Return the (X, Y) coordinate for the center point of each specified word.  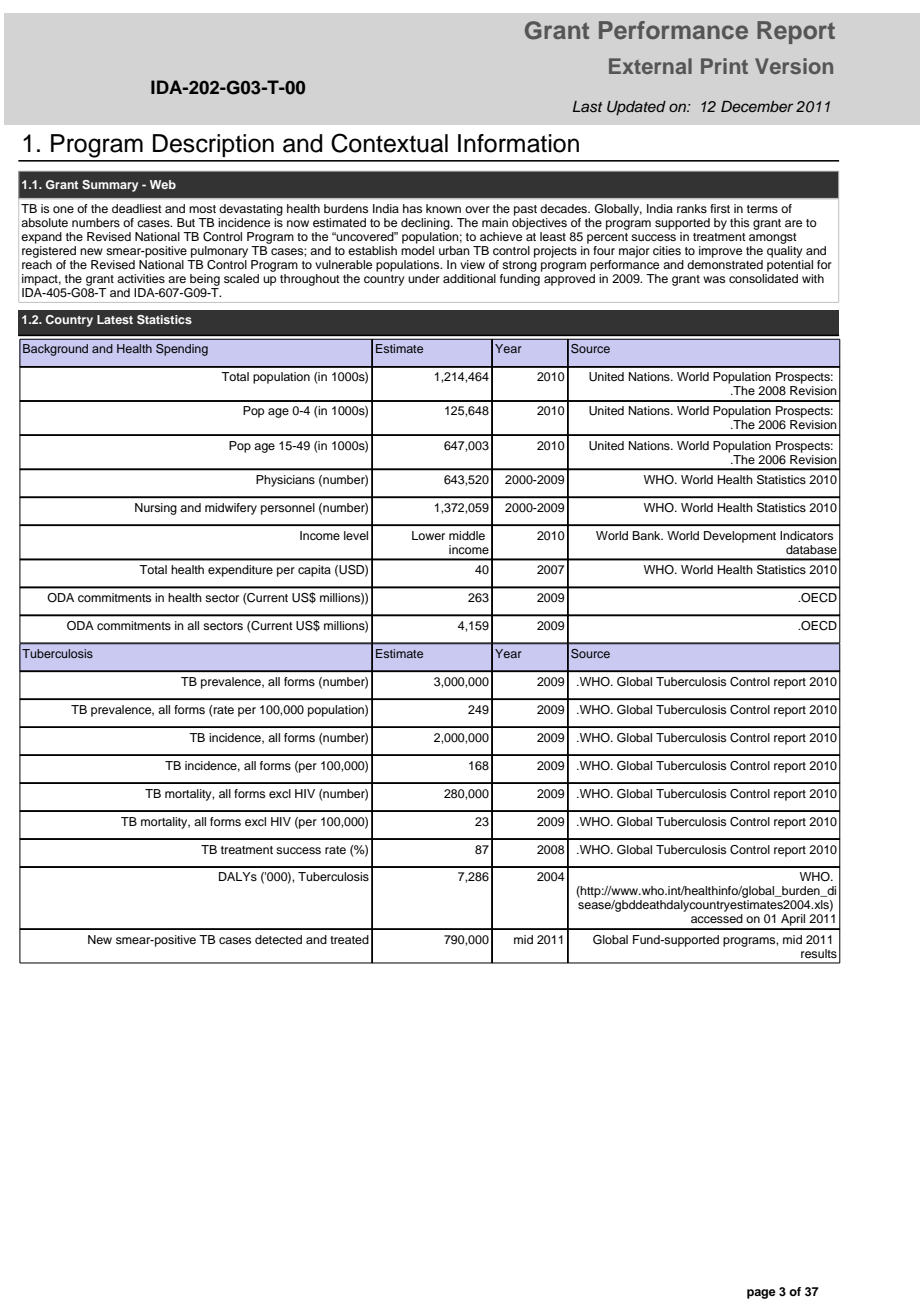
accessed (717, 918)
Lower (428, 535)
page (761, 1294)
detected (278, 939)
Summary (110, 186)
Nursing (156, 509)
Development (740, 537)
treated (349, 939)
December (757, 106)
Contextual (389, 143)
